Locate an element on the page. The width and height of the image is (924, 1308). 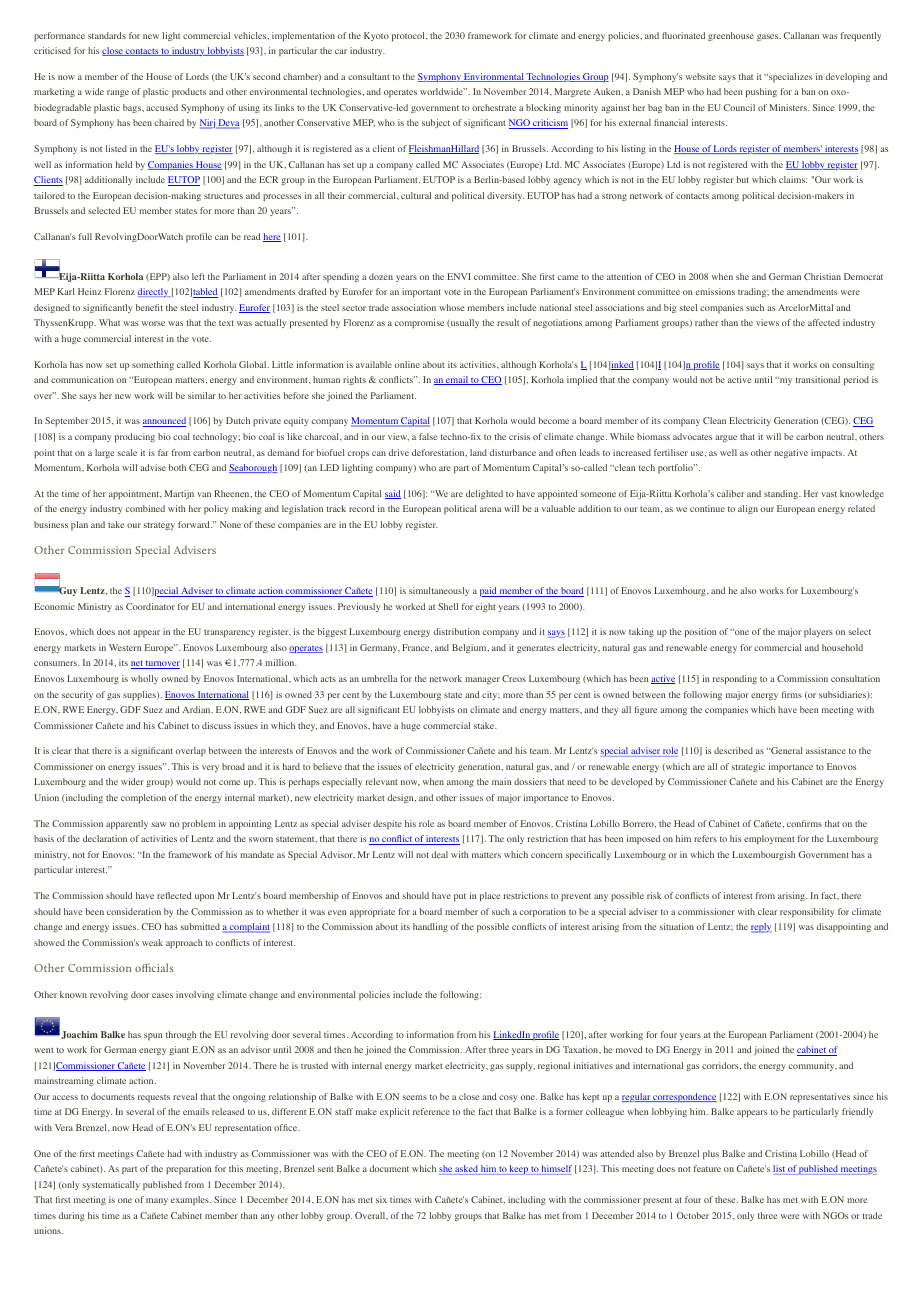
handling is located at coordinates (430, 927).
